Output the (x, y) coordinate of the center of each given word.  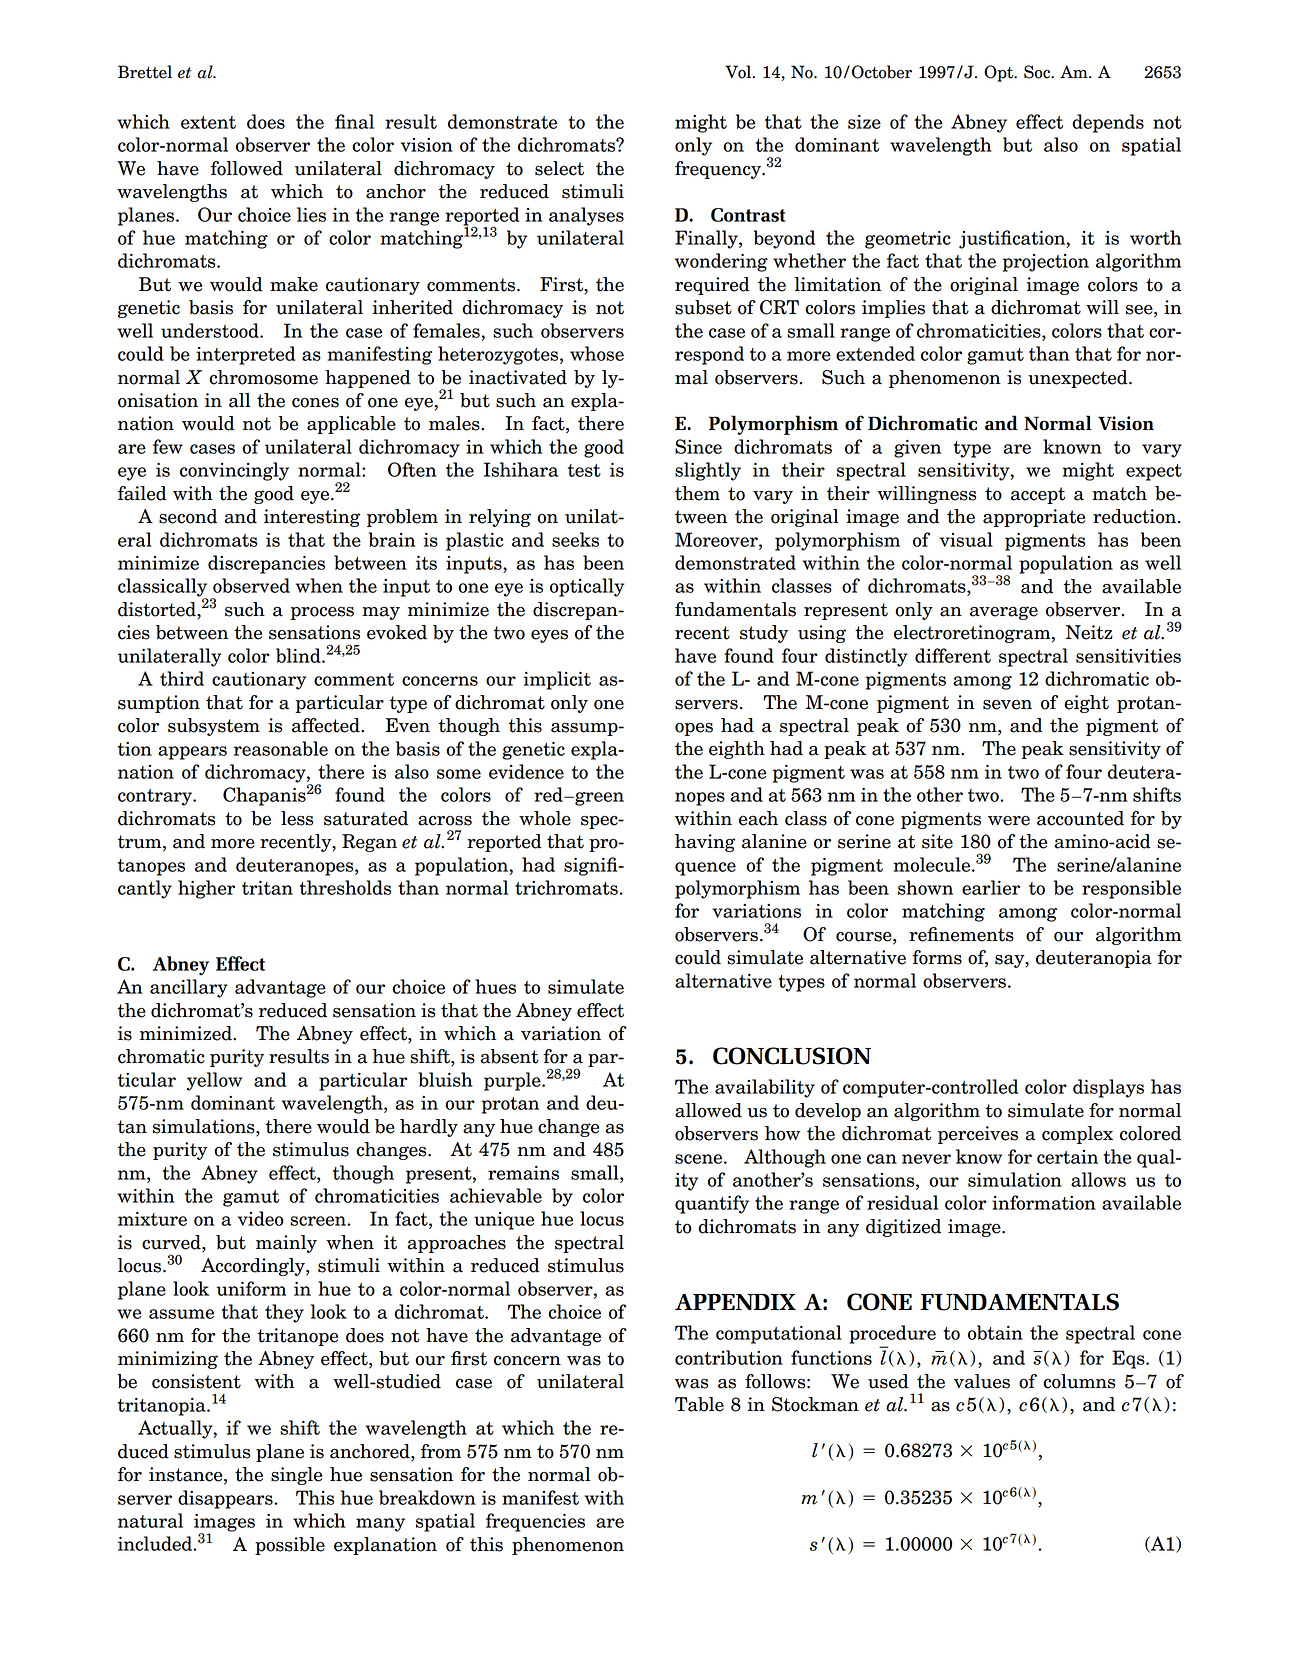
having (705, 843)
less (297, 818)
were (1009, 821)
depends (1108, 123)
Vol (739, 72)
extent (208, 122)
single (296, 1476)
